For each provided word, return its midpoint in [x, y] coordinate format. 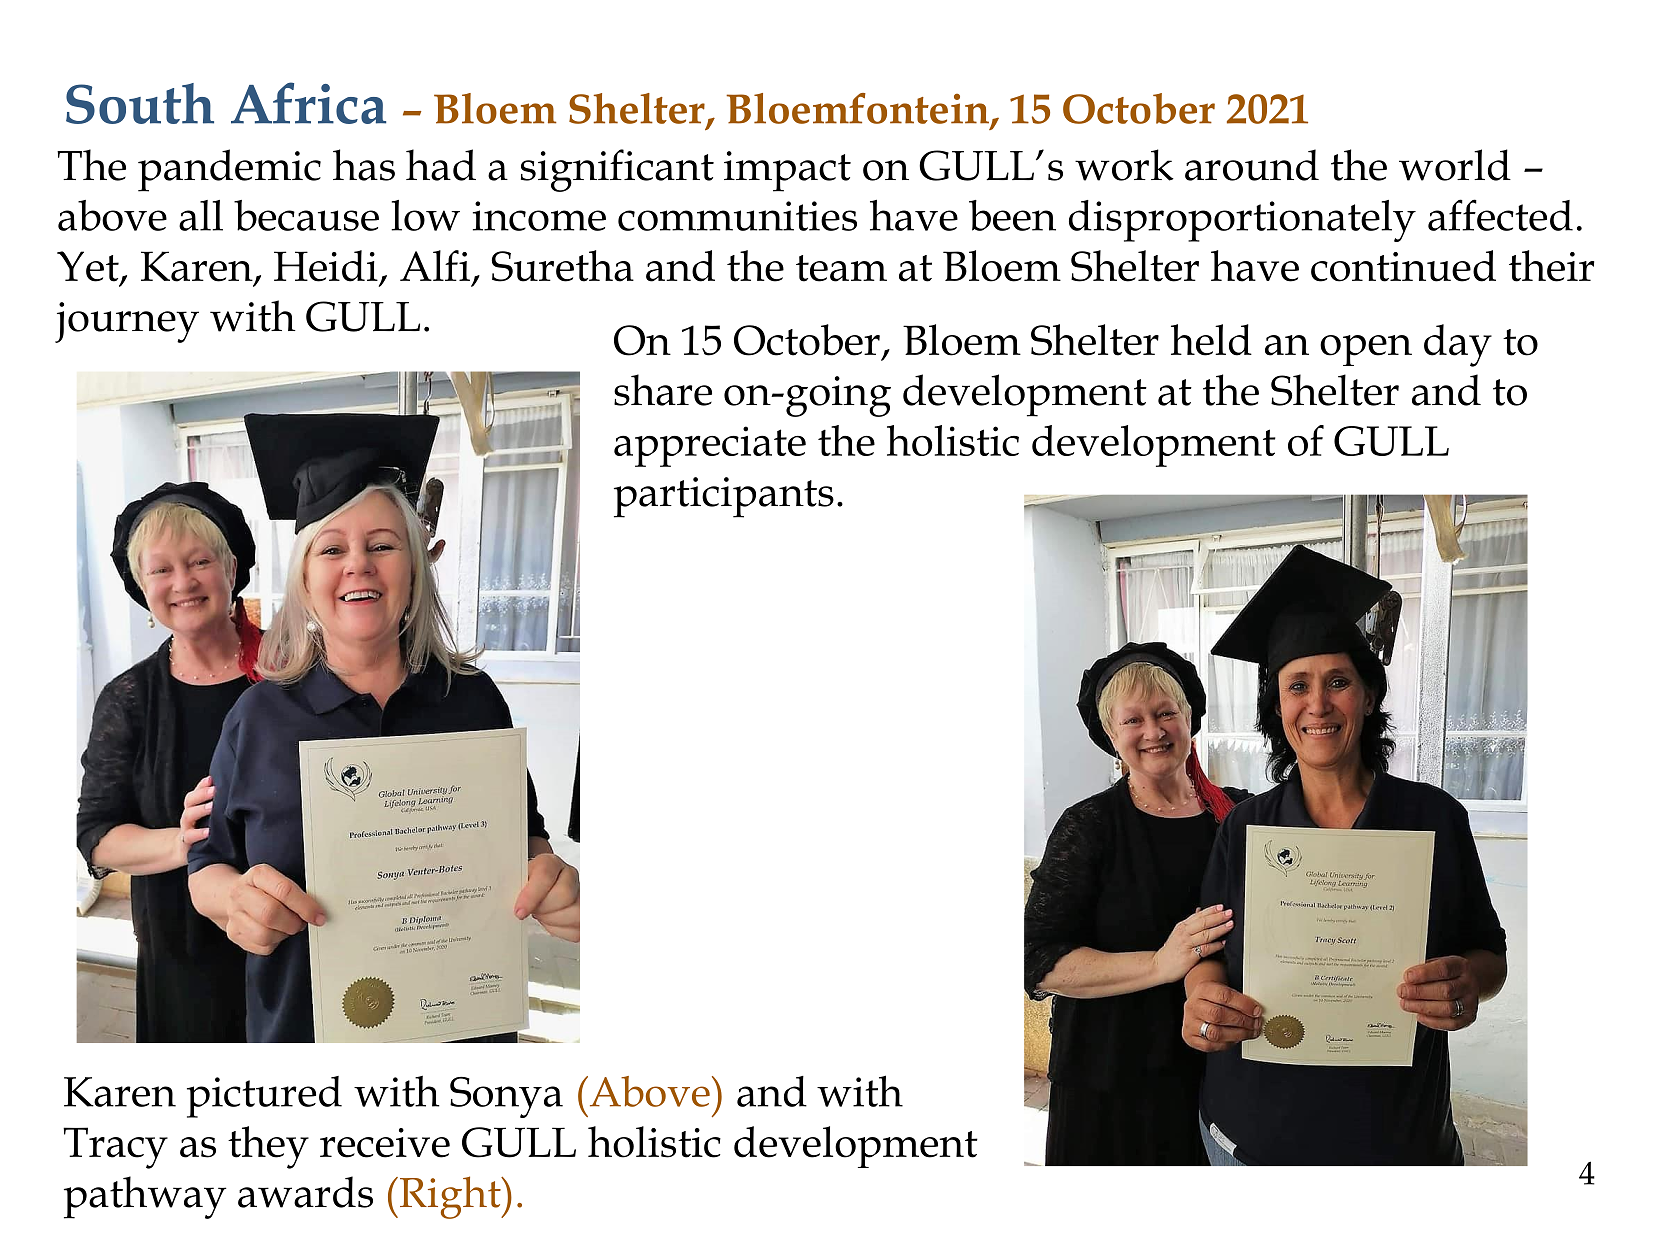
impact [787, 171]
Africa [308, 103]
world [1455, 165]
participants [724, 497]
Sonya [506, 1097]
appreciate [710, 446]
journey [127, 322]
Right [450, 1197]
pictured [264, 1097]
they [268, 1147]
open [1366, 350]
